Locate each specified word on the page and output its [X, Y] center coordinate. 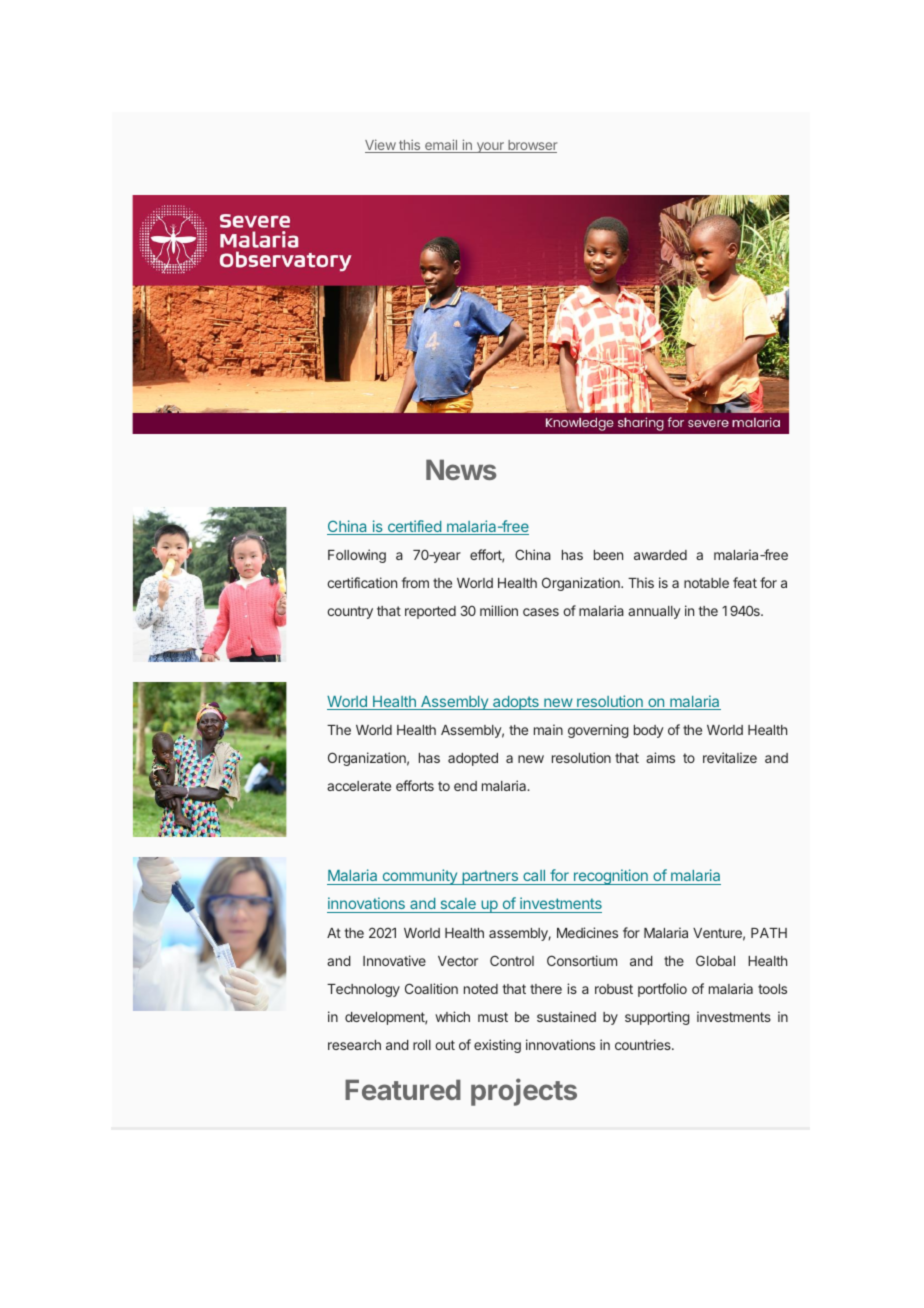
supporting [657, 1018]
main [548, 729]
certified [414, 527]
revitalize [730, 757]
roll [422, 1045]
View [381, 146]
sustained [566, 1016]
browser [531, 146]
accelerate [359, 786]
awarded [660, 555]
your [490, 147]
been [608, 555]
